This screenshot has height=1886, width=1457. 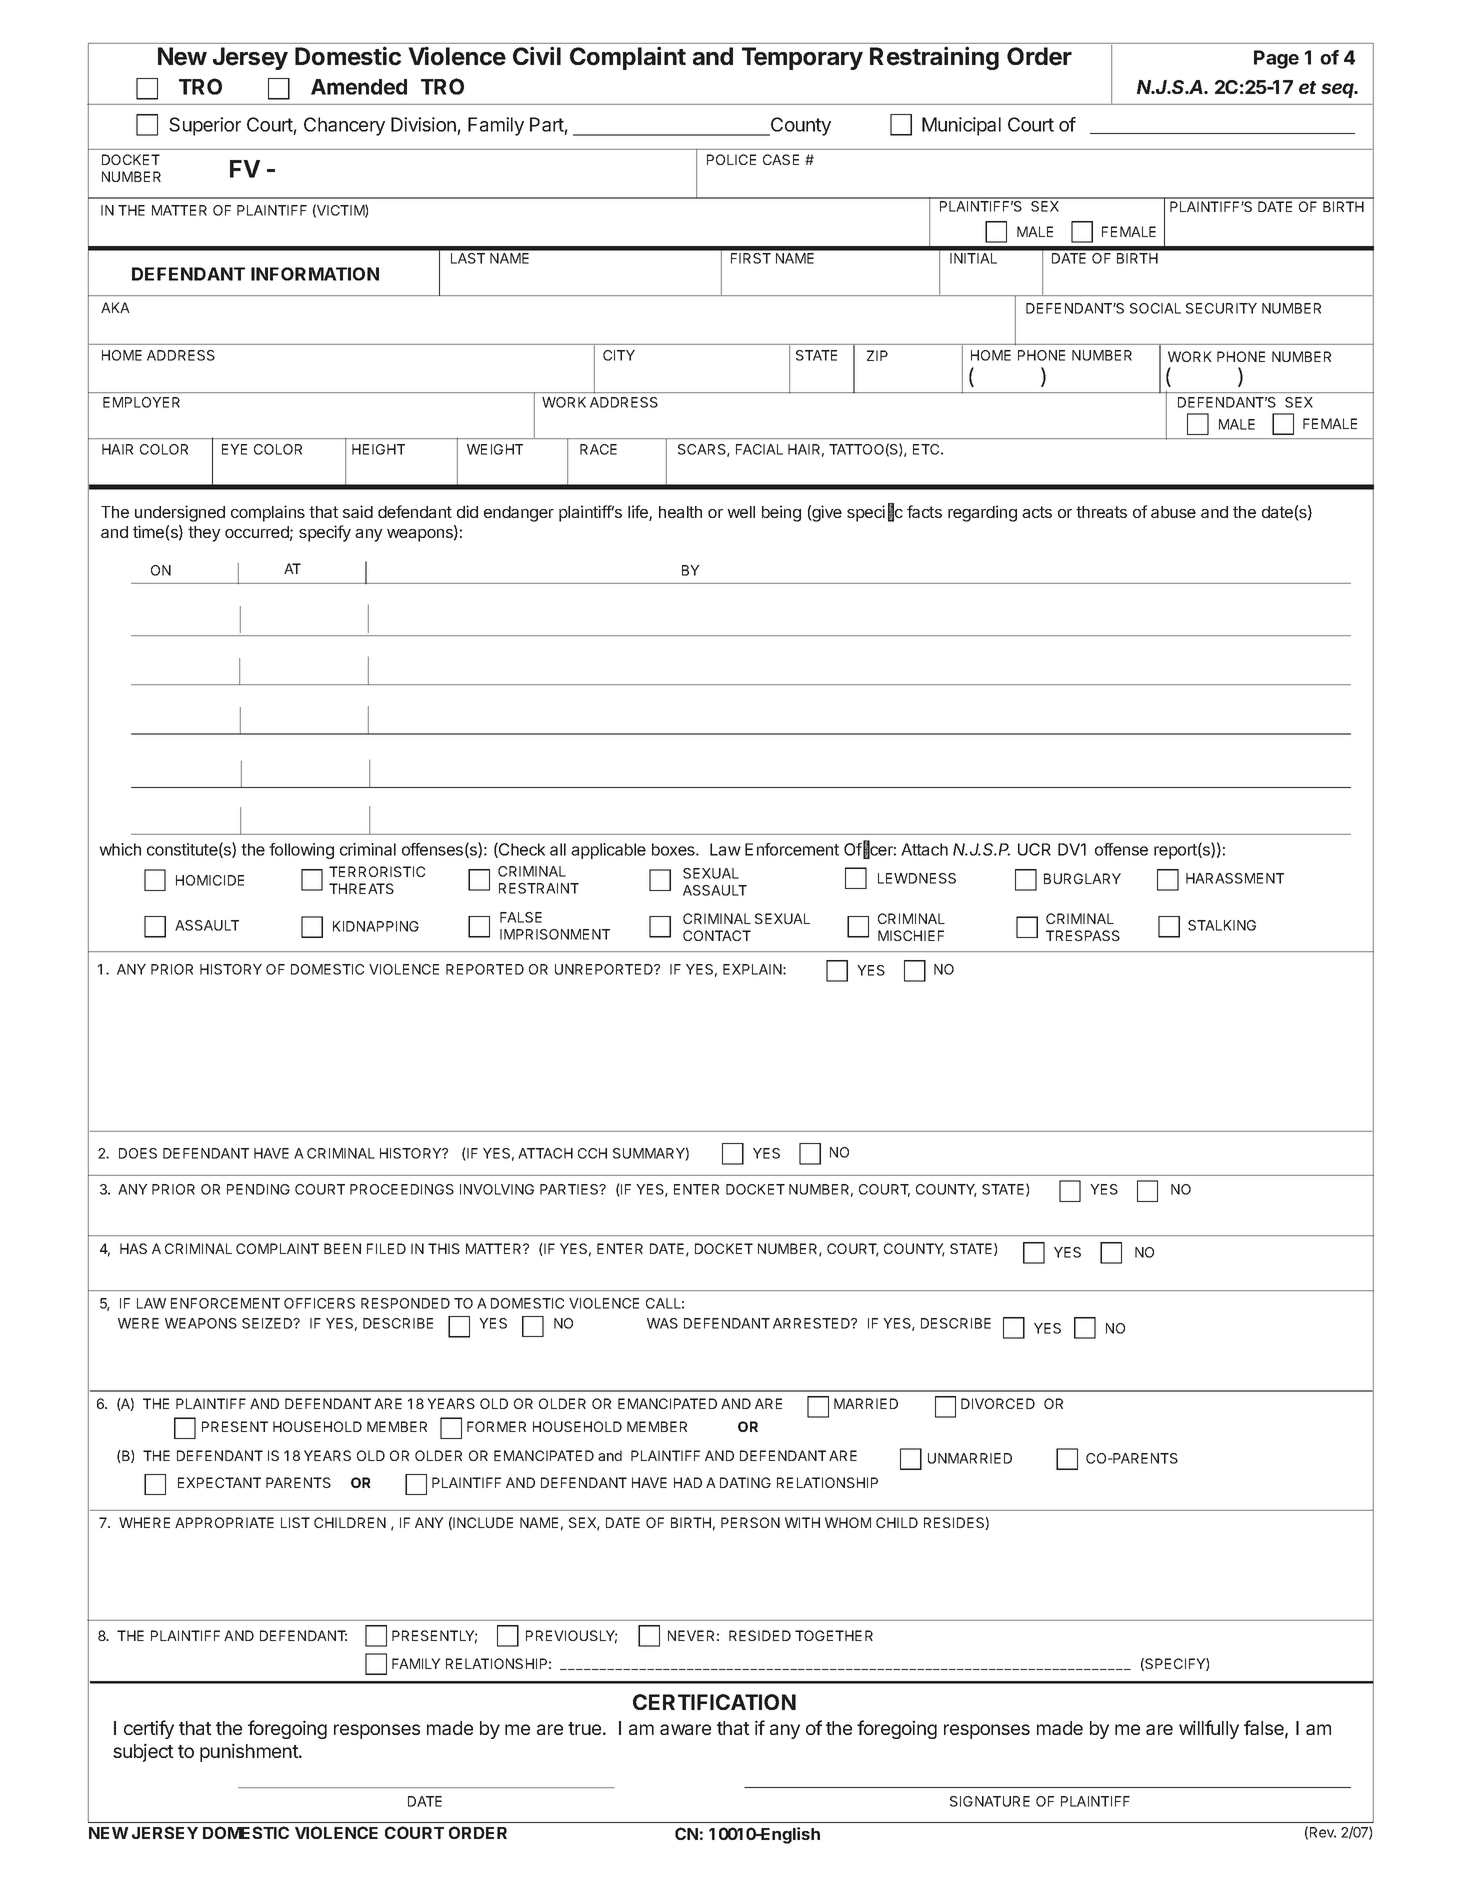 I want to click on Page, so click(x=1276, y=59).
